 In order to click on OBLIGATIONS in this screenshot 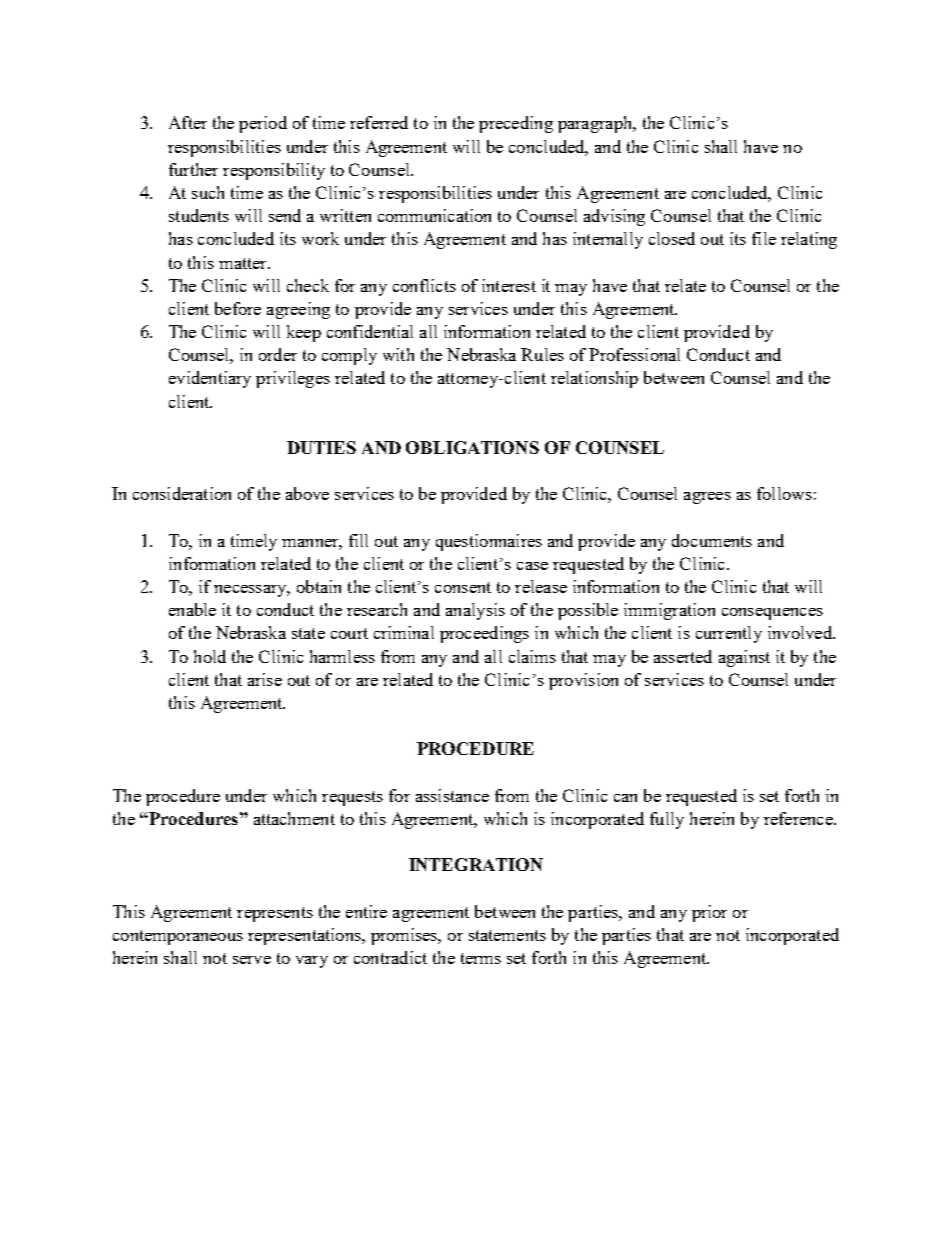, I will do `click(472, 447)`.
